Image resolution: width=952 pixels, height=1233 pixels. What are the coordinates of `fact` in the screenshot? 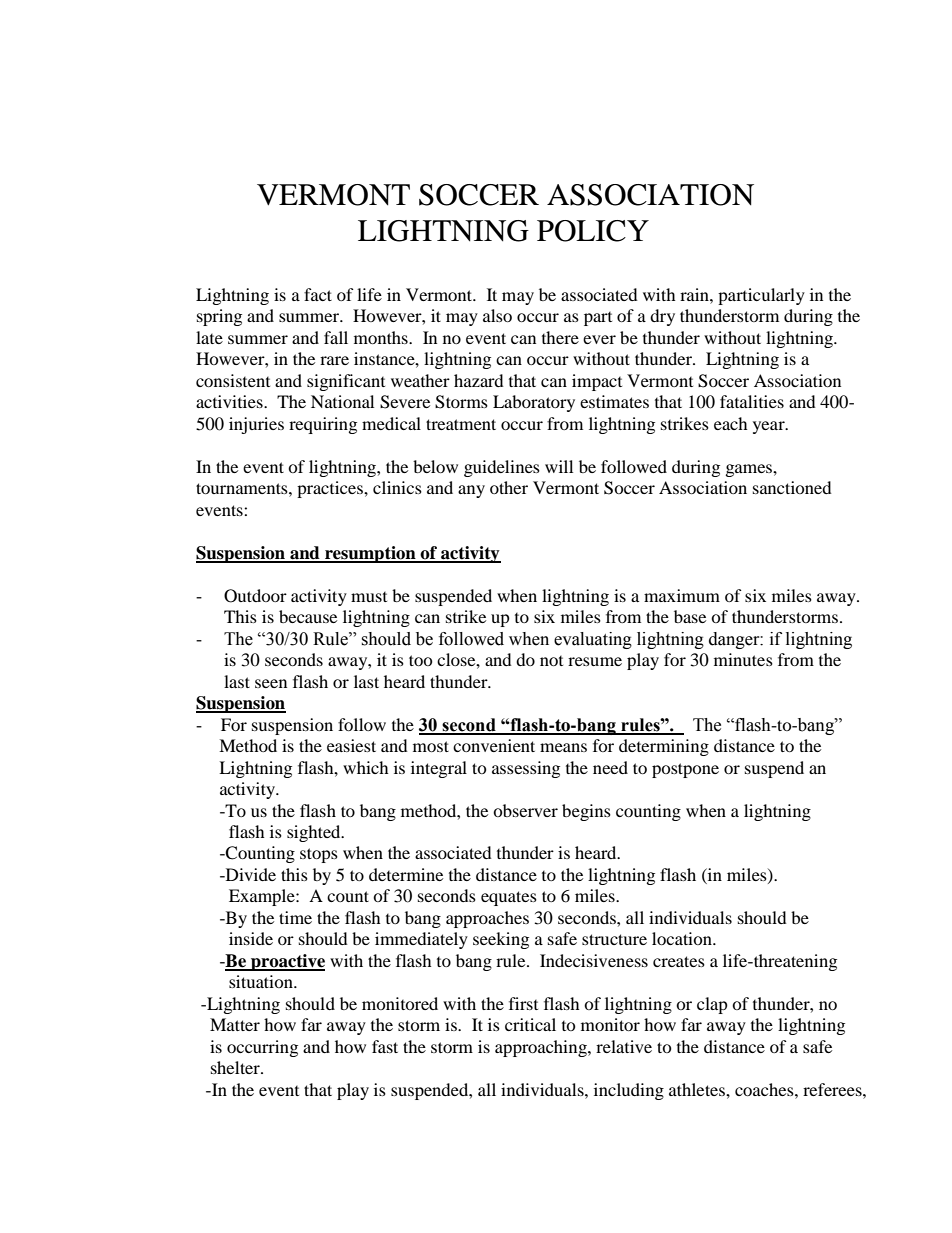 It's located at (318, 294).
